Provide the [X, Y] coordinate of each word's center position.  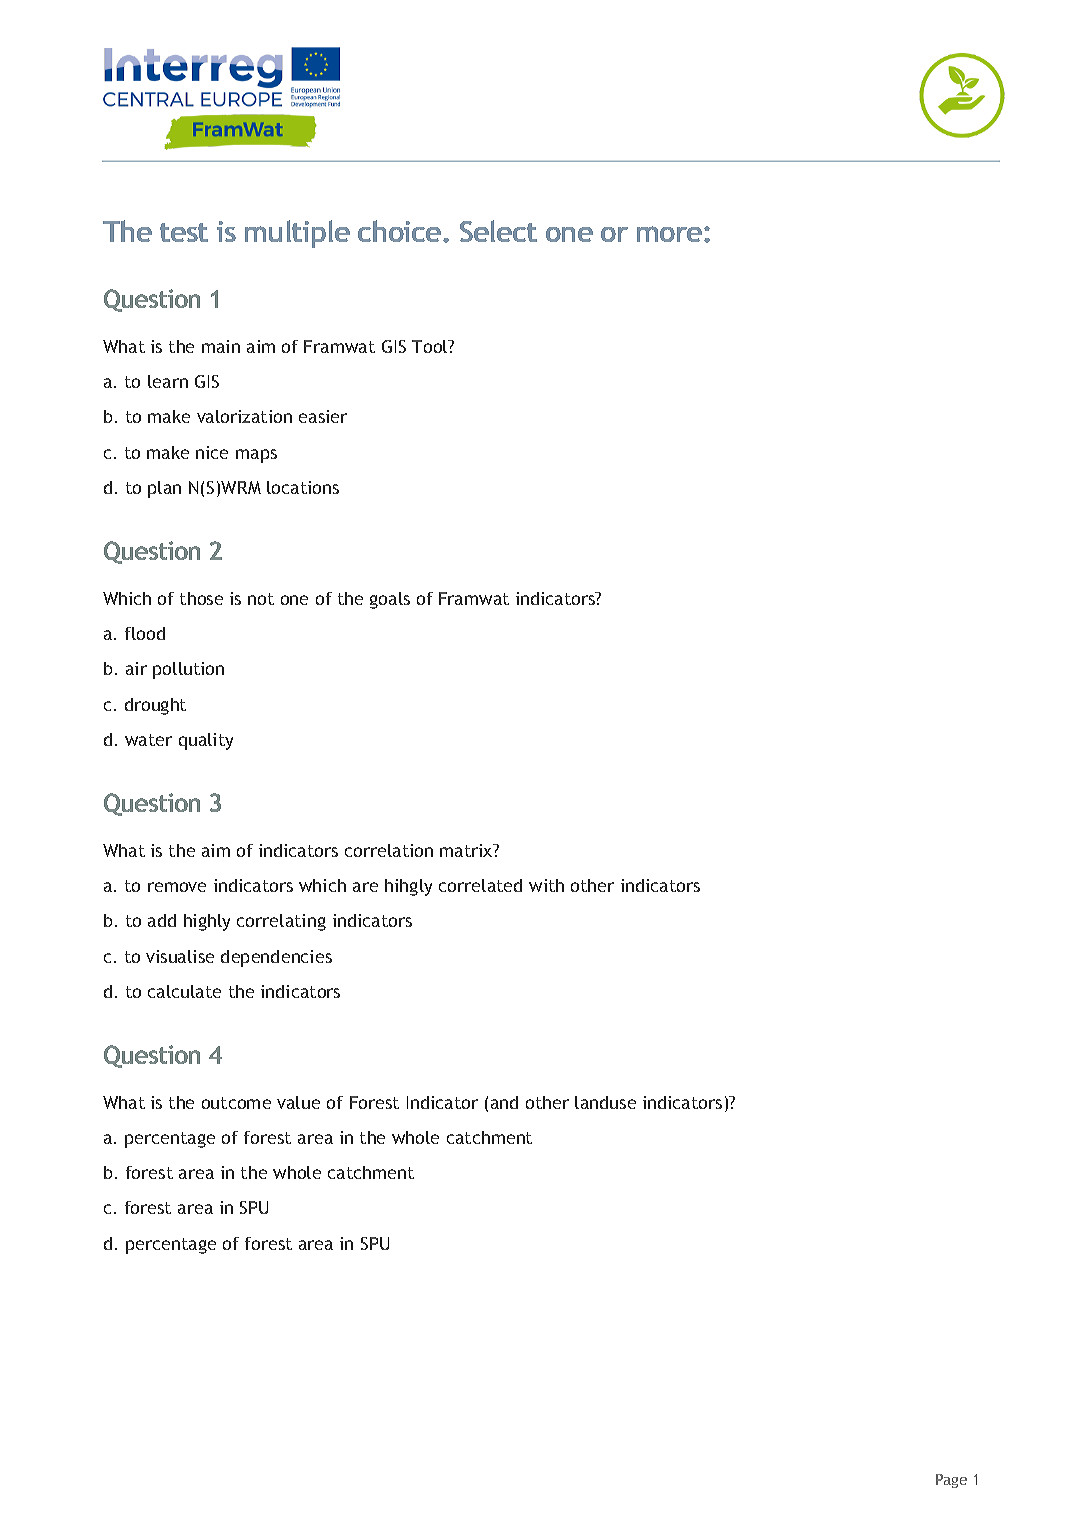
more [671, 234]
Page [951, 1481]
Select [498, 231]
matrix [467, 850]
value [298, 1102]
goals [390, 600]
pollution [188, 670]
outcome [236, 1103]
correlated [480, 885]
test [184, 232]
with [546, 885]
